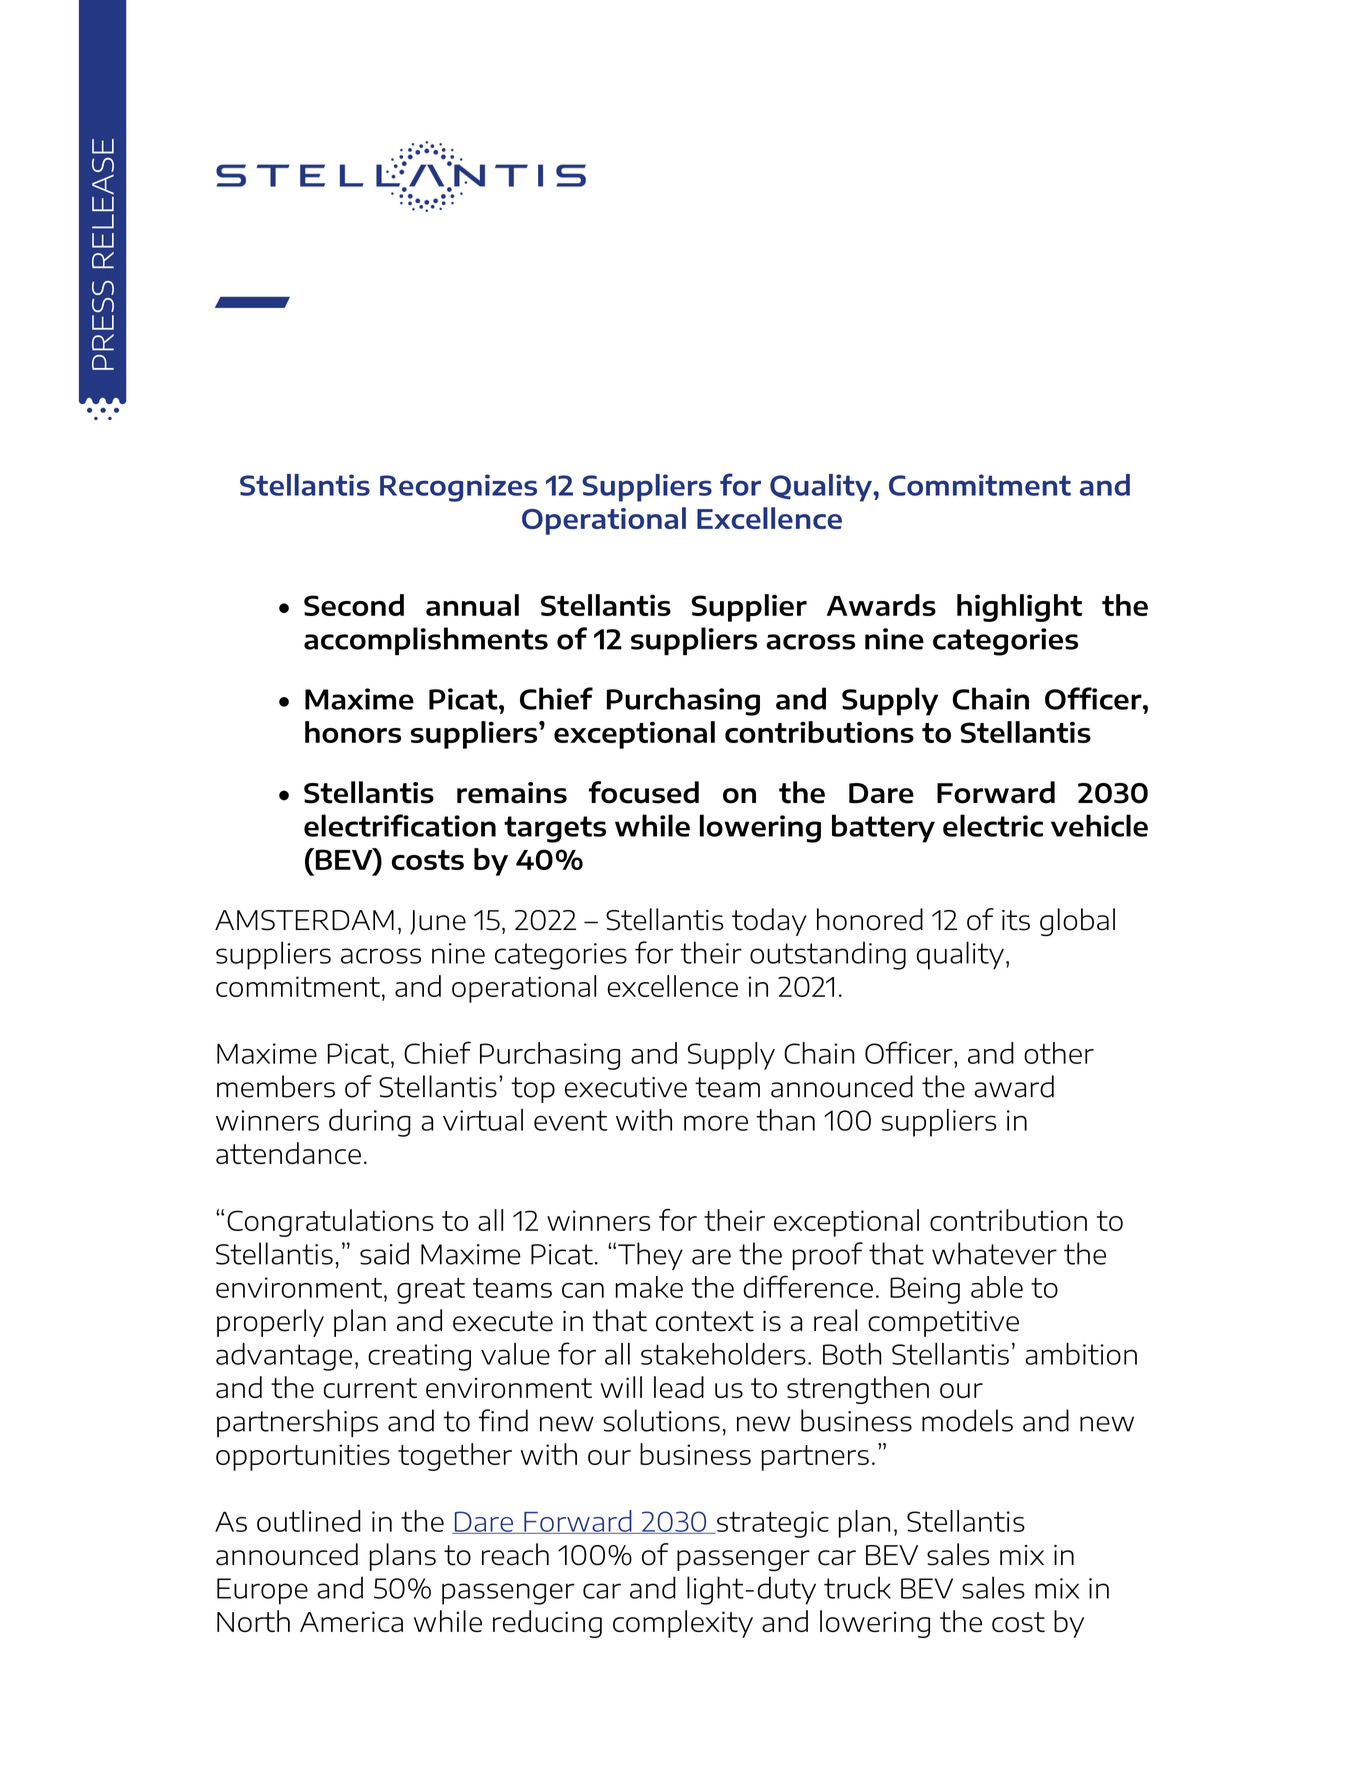 This image has width=1364, height=1765. What do you see at coordinates (857, 1587) in the image?
I see `truck` at bounding box center [857, 1587].
